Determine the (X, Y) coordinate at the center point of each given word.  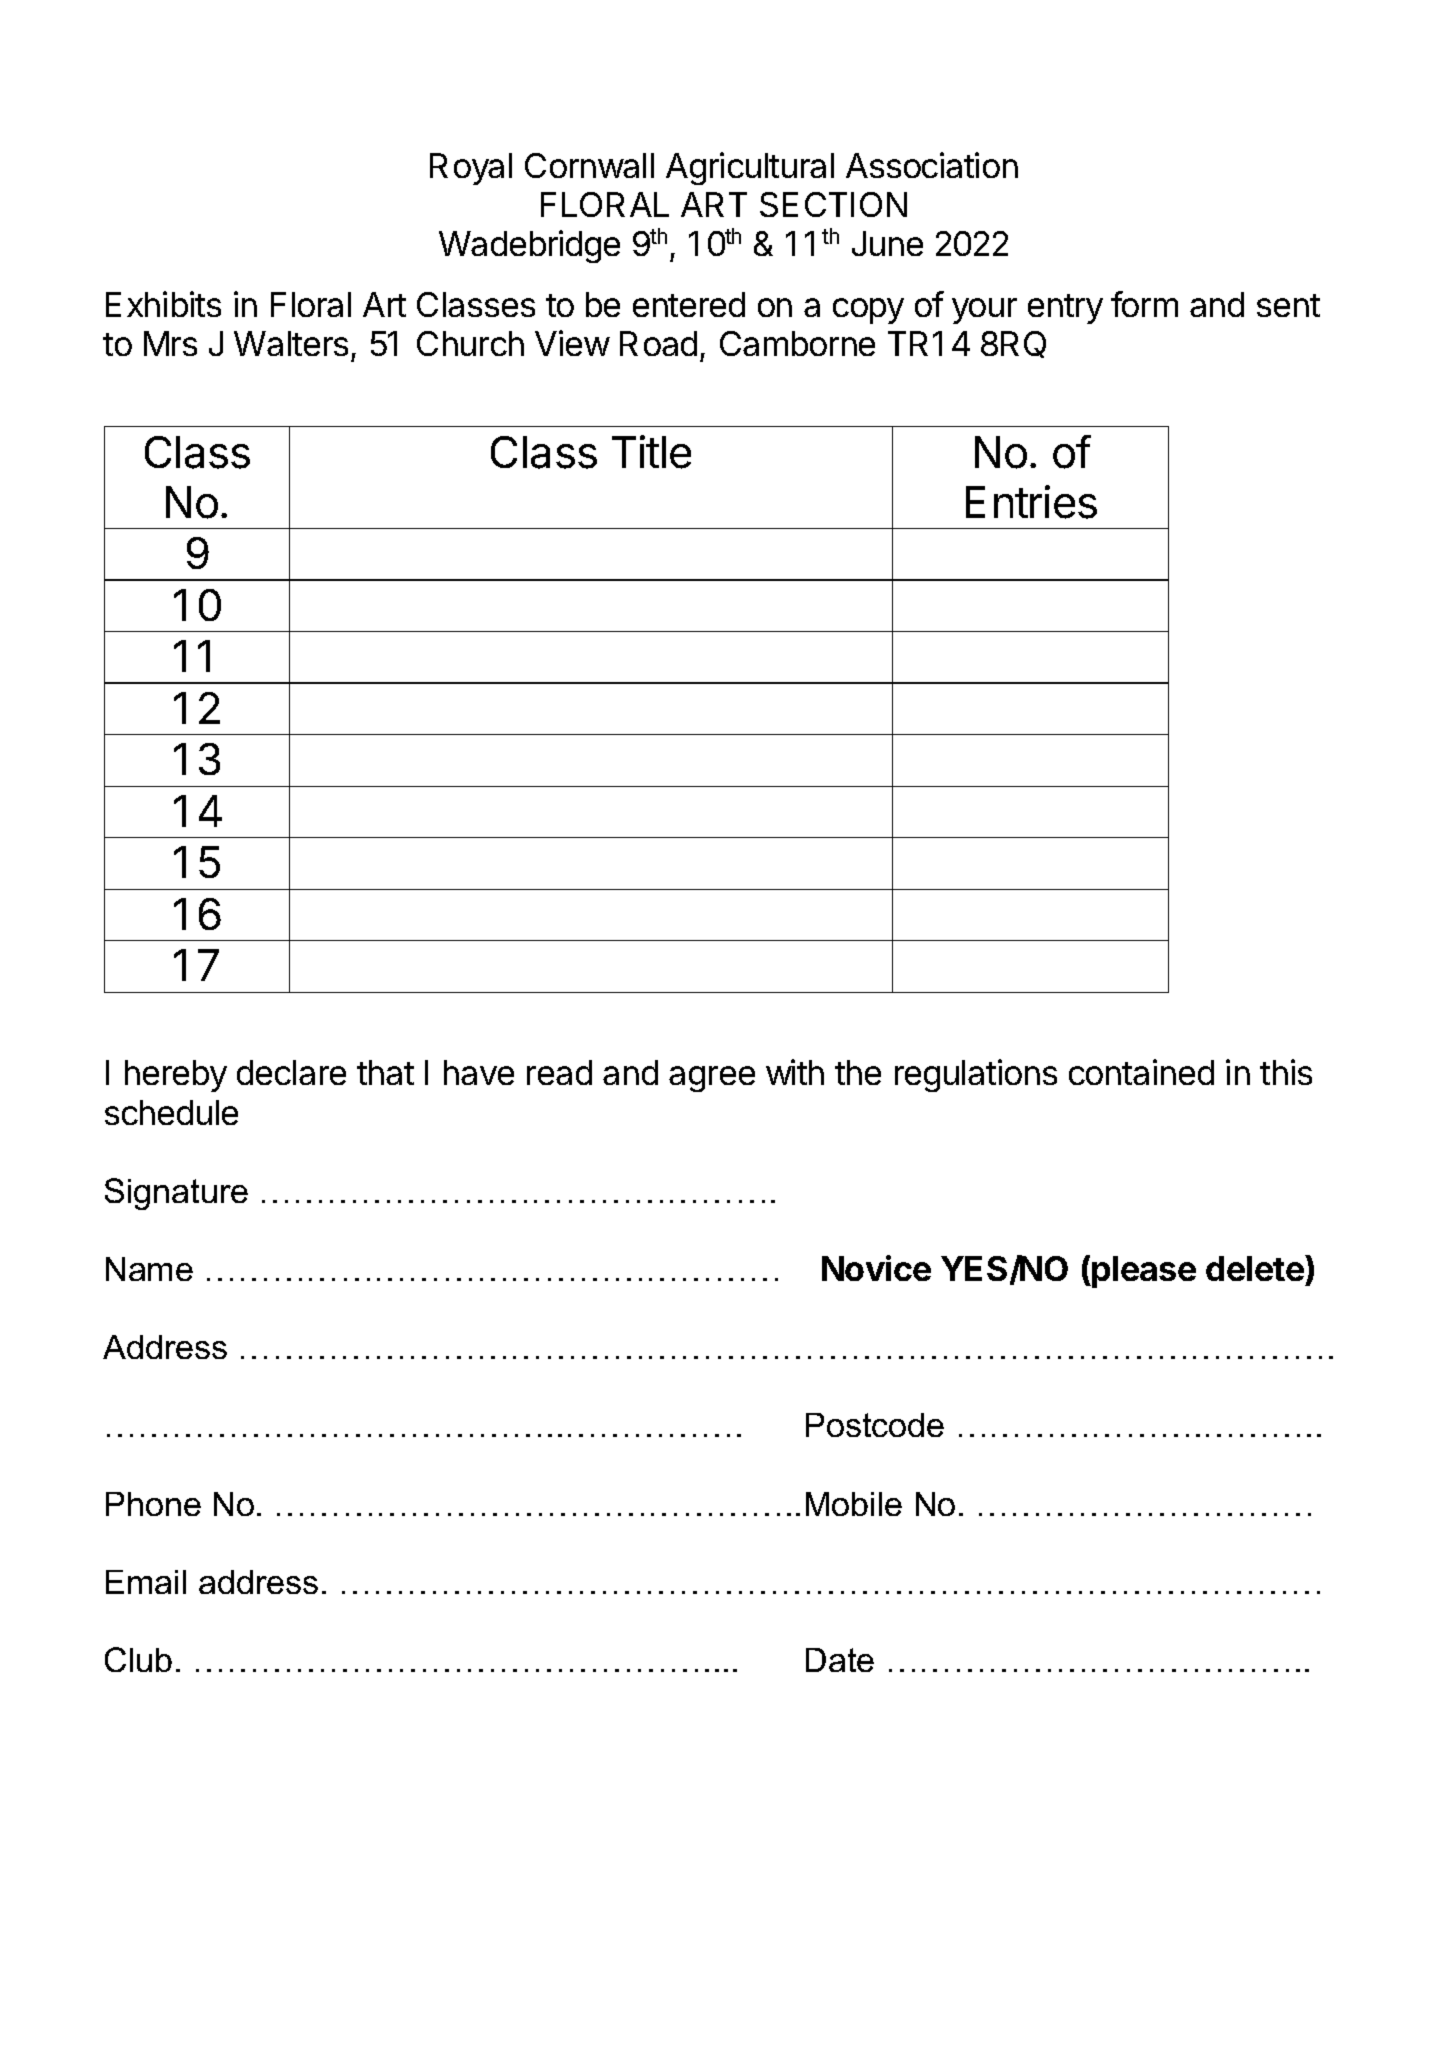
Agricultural (750, 168)
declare (291, 1072)
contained (1141, 1072)
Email (146, 1582)
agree (712, 1079)
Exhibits (163, 304)
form (1144, 304)
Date (840, 1660)
